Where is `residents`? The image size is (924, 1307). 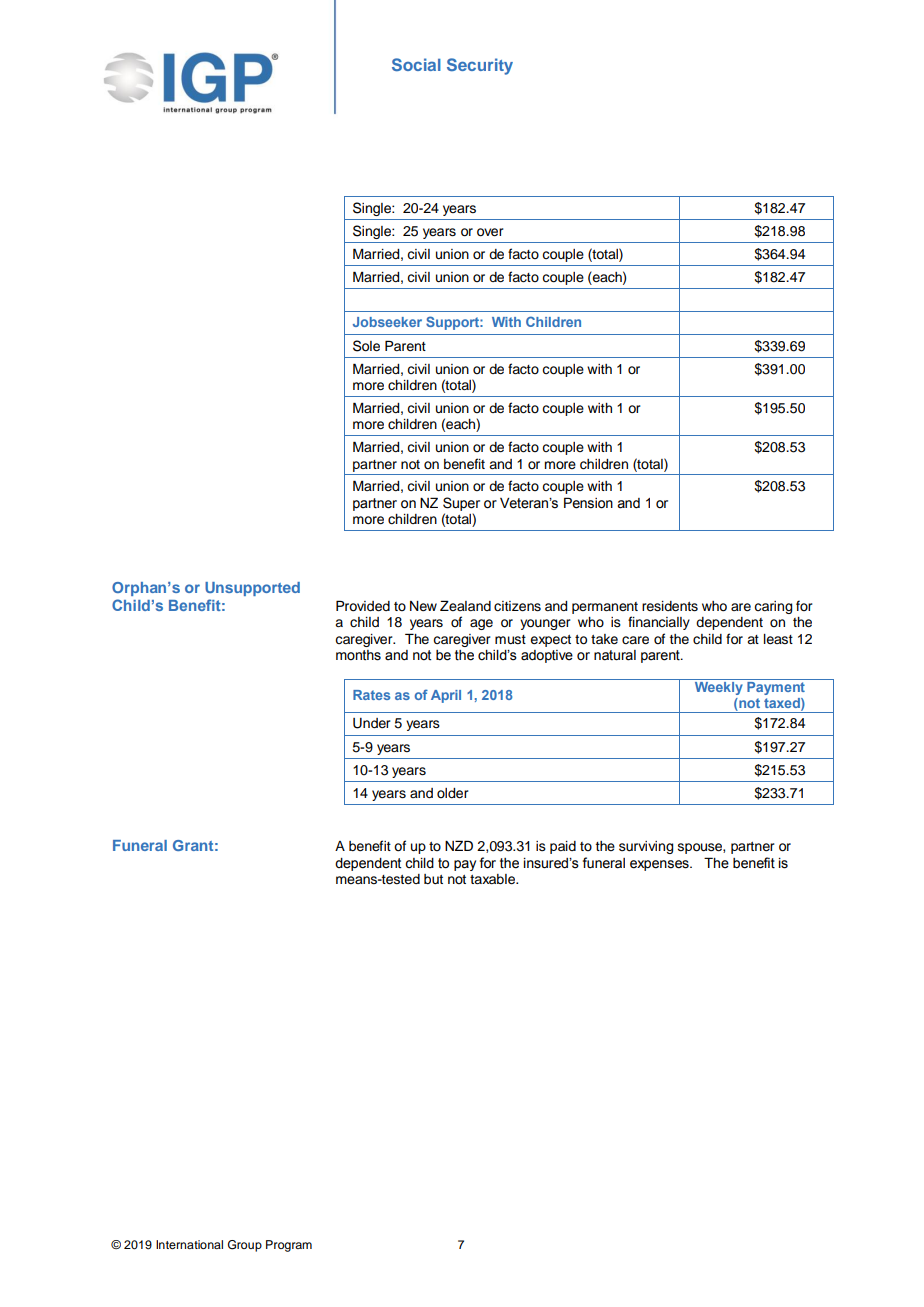 residents is located at coordinates (670, 606).
